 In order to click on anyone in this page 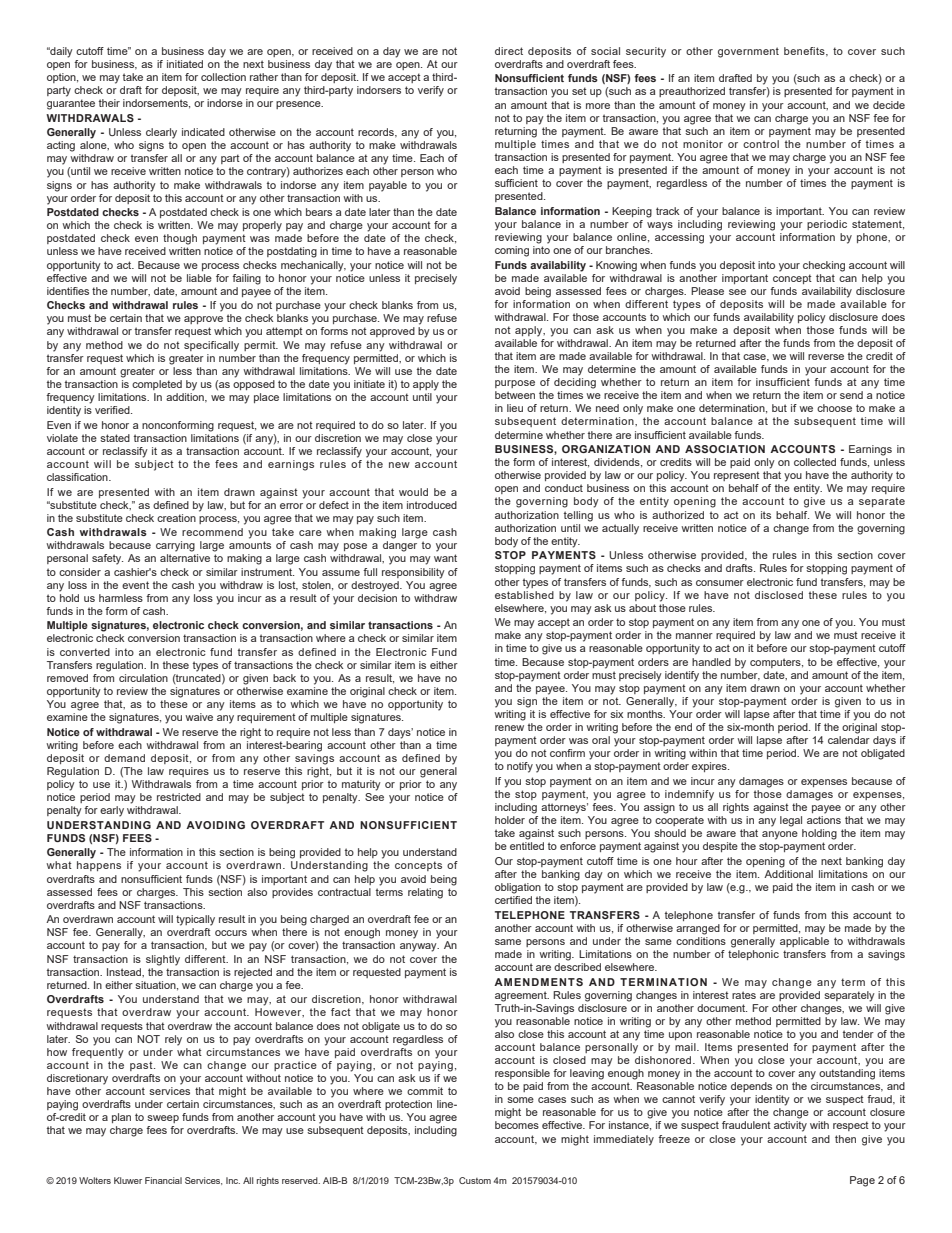, I will do `click(780, 835)`.
